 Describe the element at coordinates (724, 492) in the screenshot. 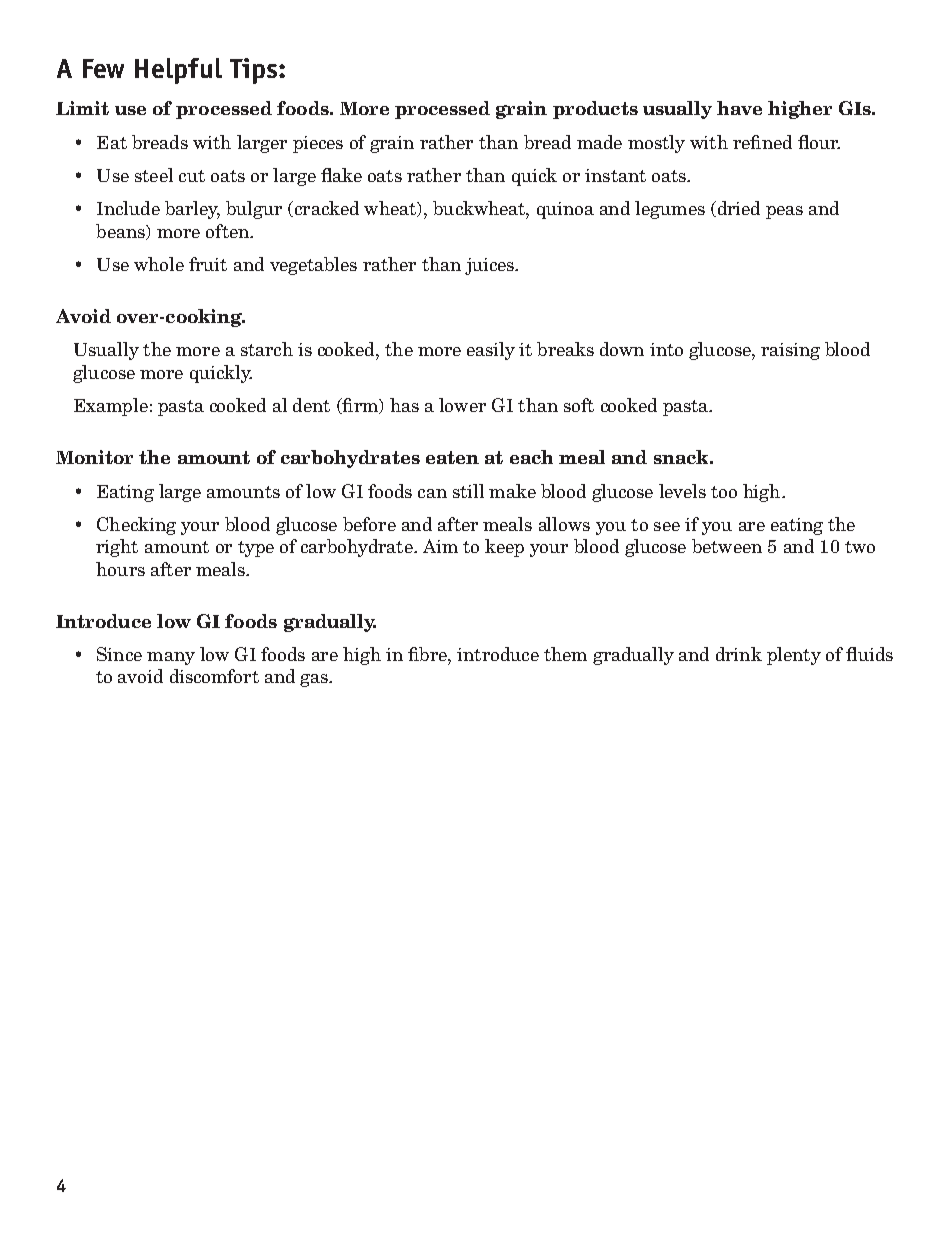

I see `too` at that location.
